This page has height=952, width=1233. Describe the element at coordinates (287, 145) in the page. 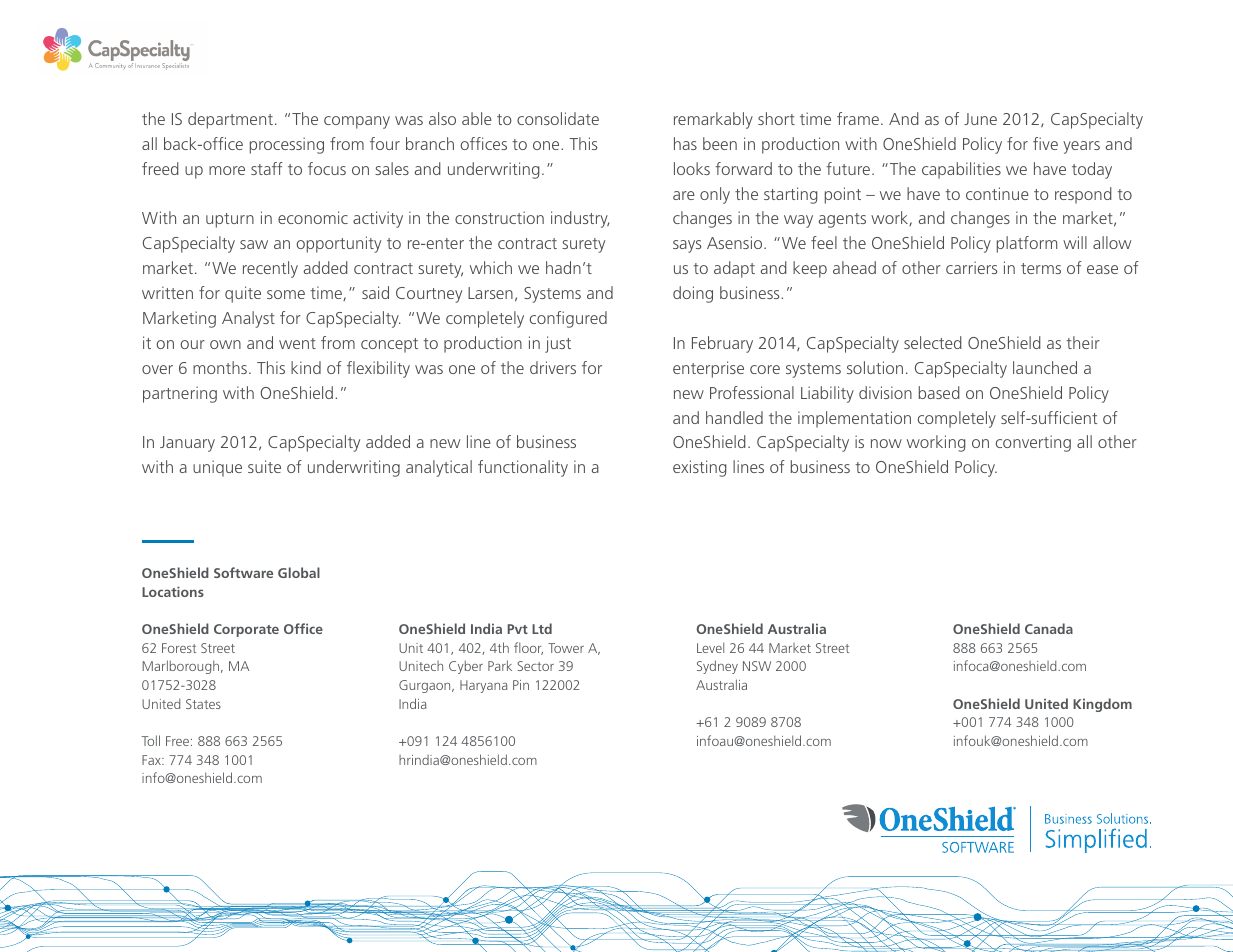

I see `processing` at that location.
